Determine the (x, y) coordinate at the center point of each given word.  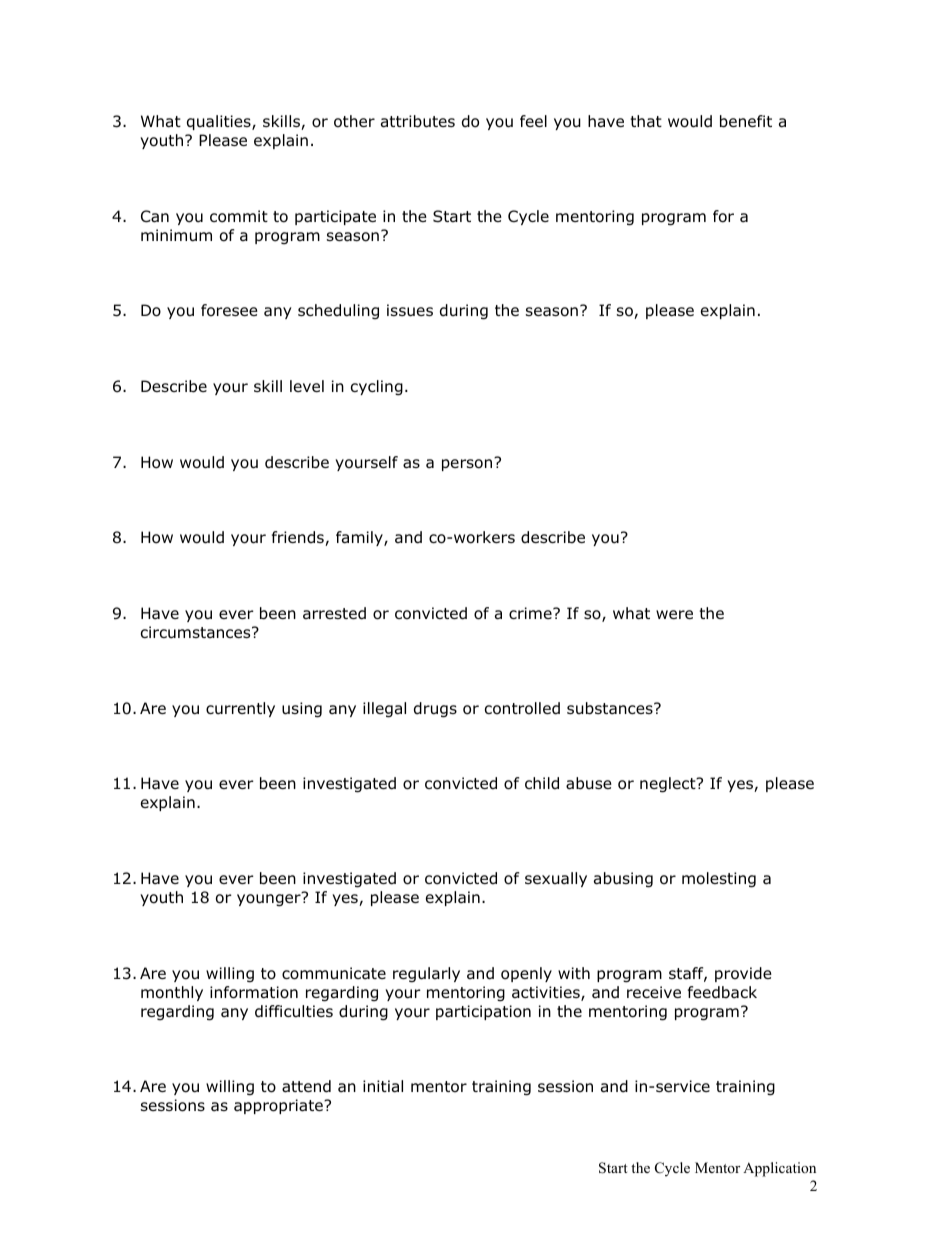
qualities (220, 122)
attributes (418, 121)
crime (531, 613)
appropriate (279, 1106)
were (674, 614)
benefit (746, 121)
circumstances (197, 632)
